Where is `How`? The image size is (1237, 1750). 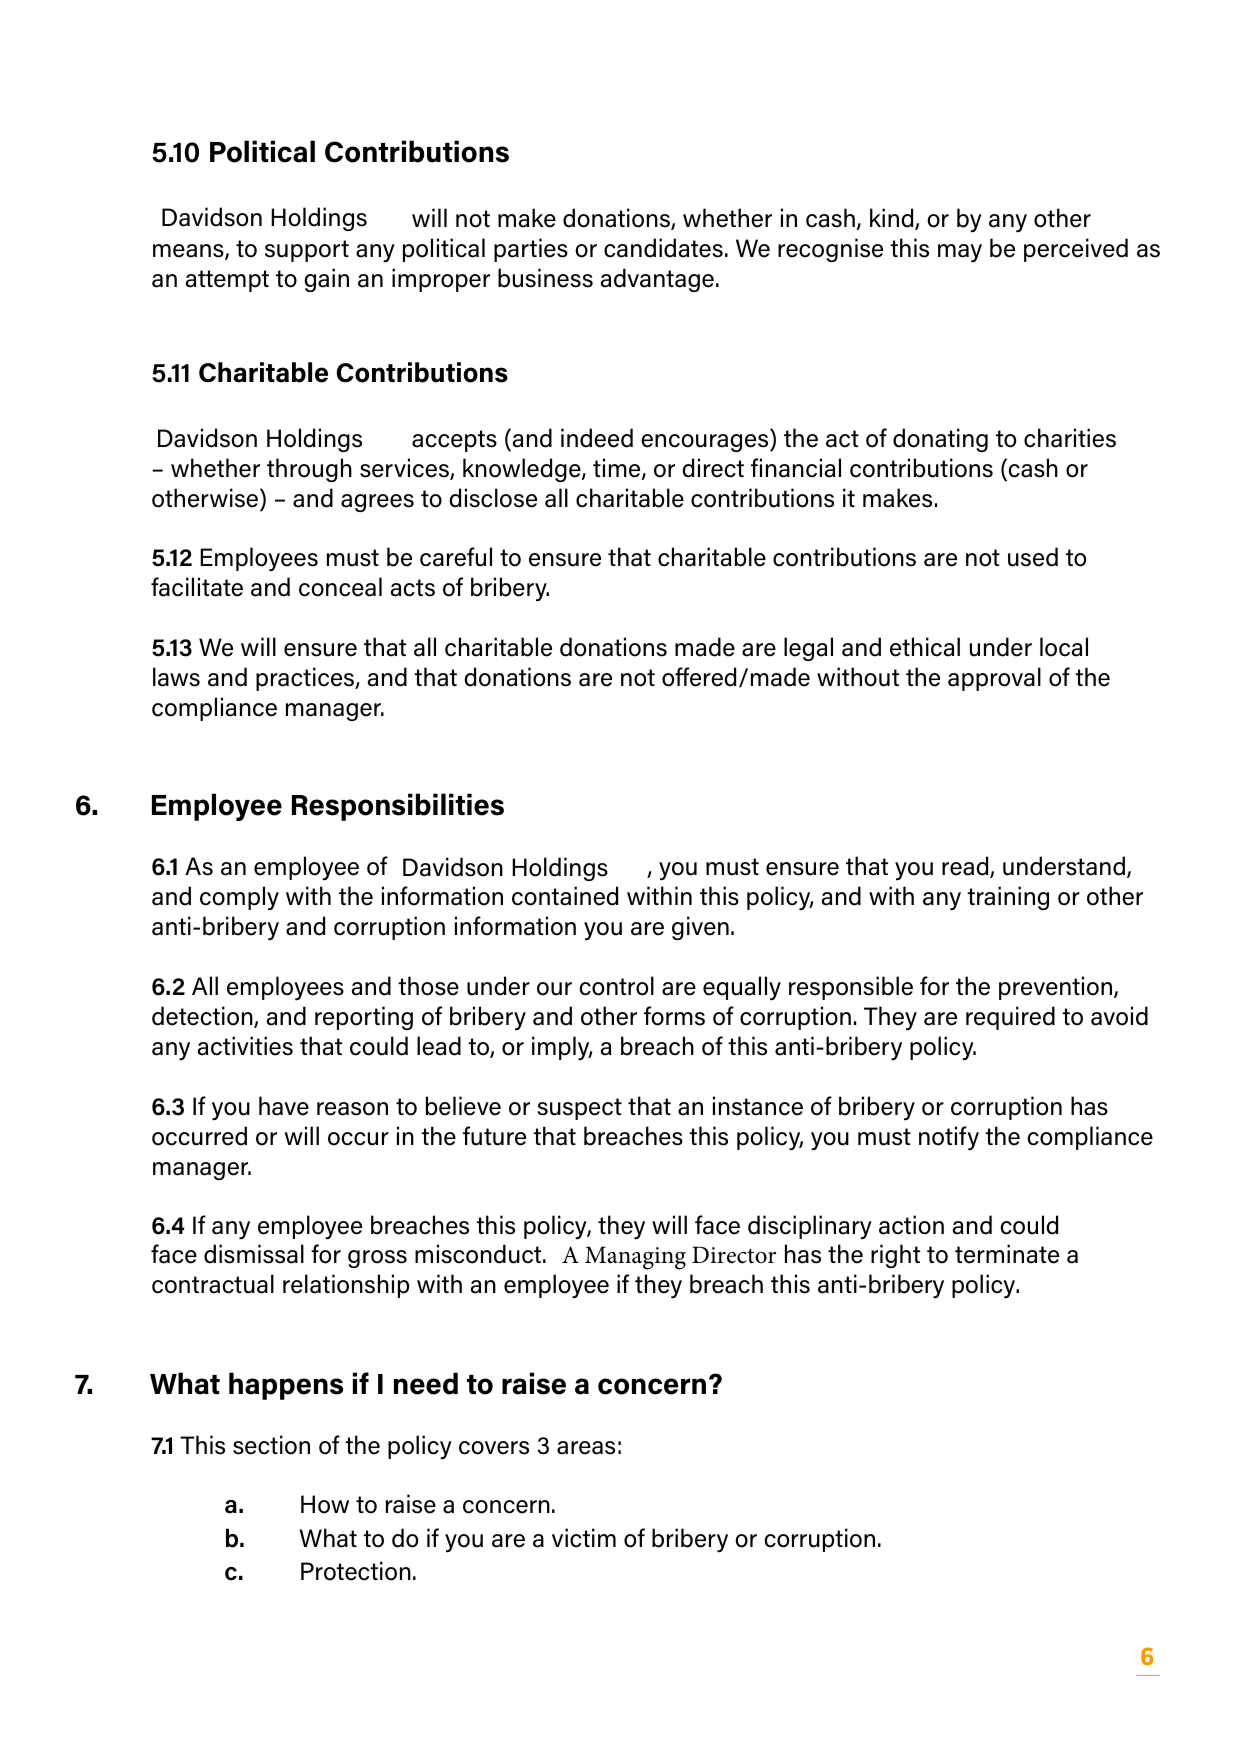 How is located at coordinates (325, 1504).
